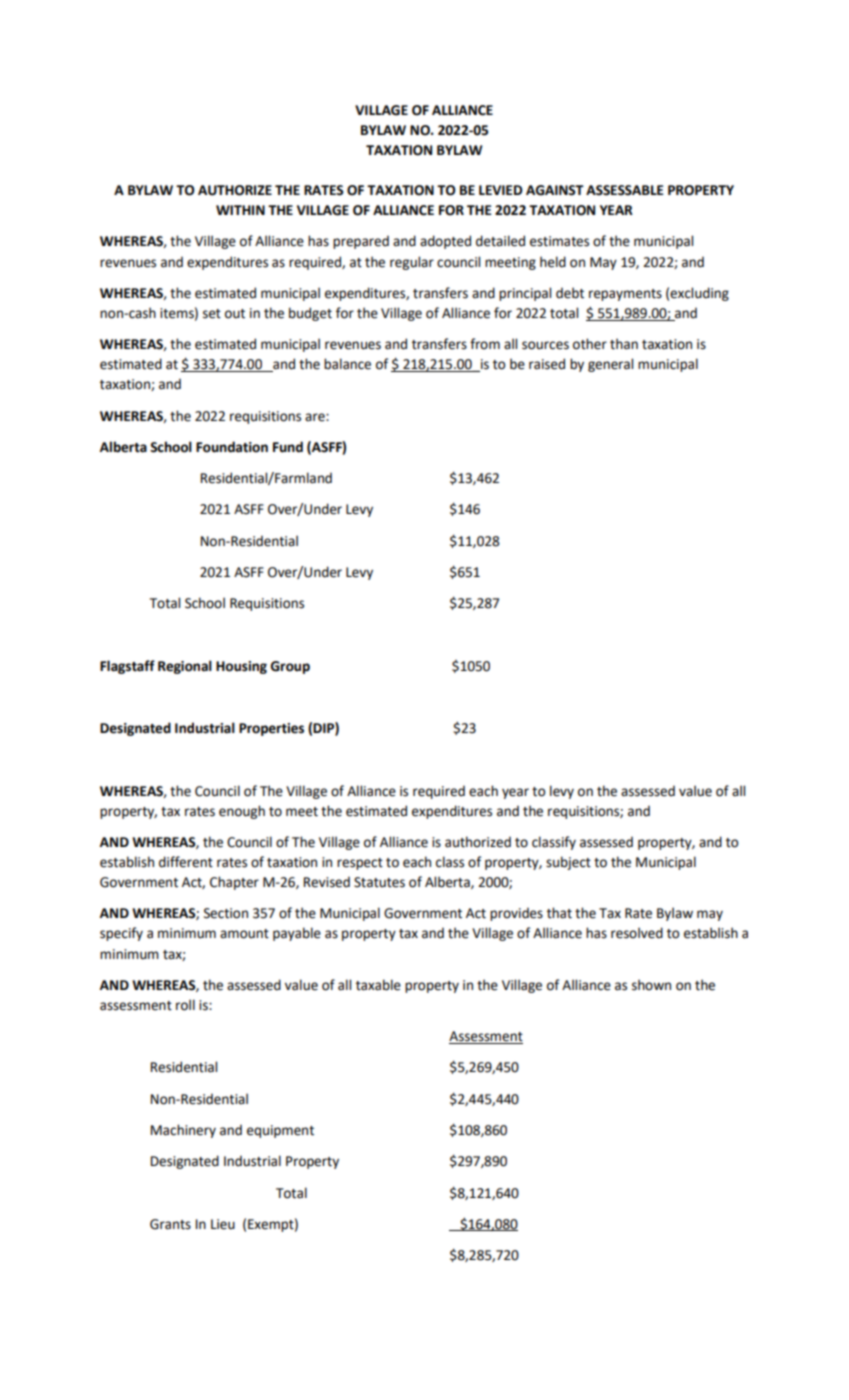  Describe the element at coordinates (568, 863) in the screenshot. I see `subject` at that location.
